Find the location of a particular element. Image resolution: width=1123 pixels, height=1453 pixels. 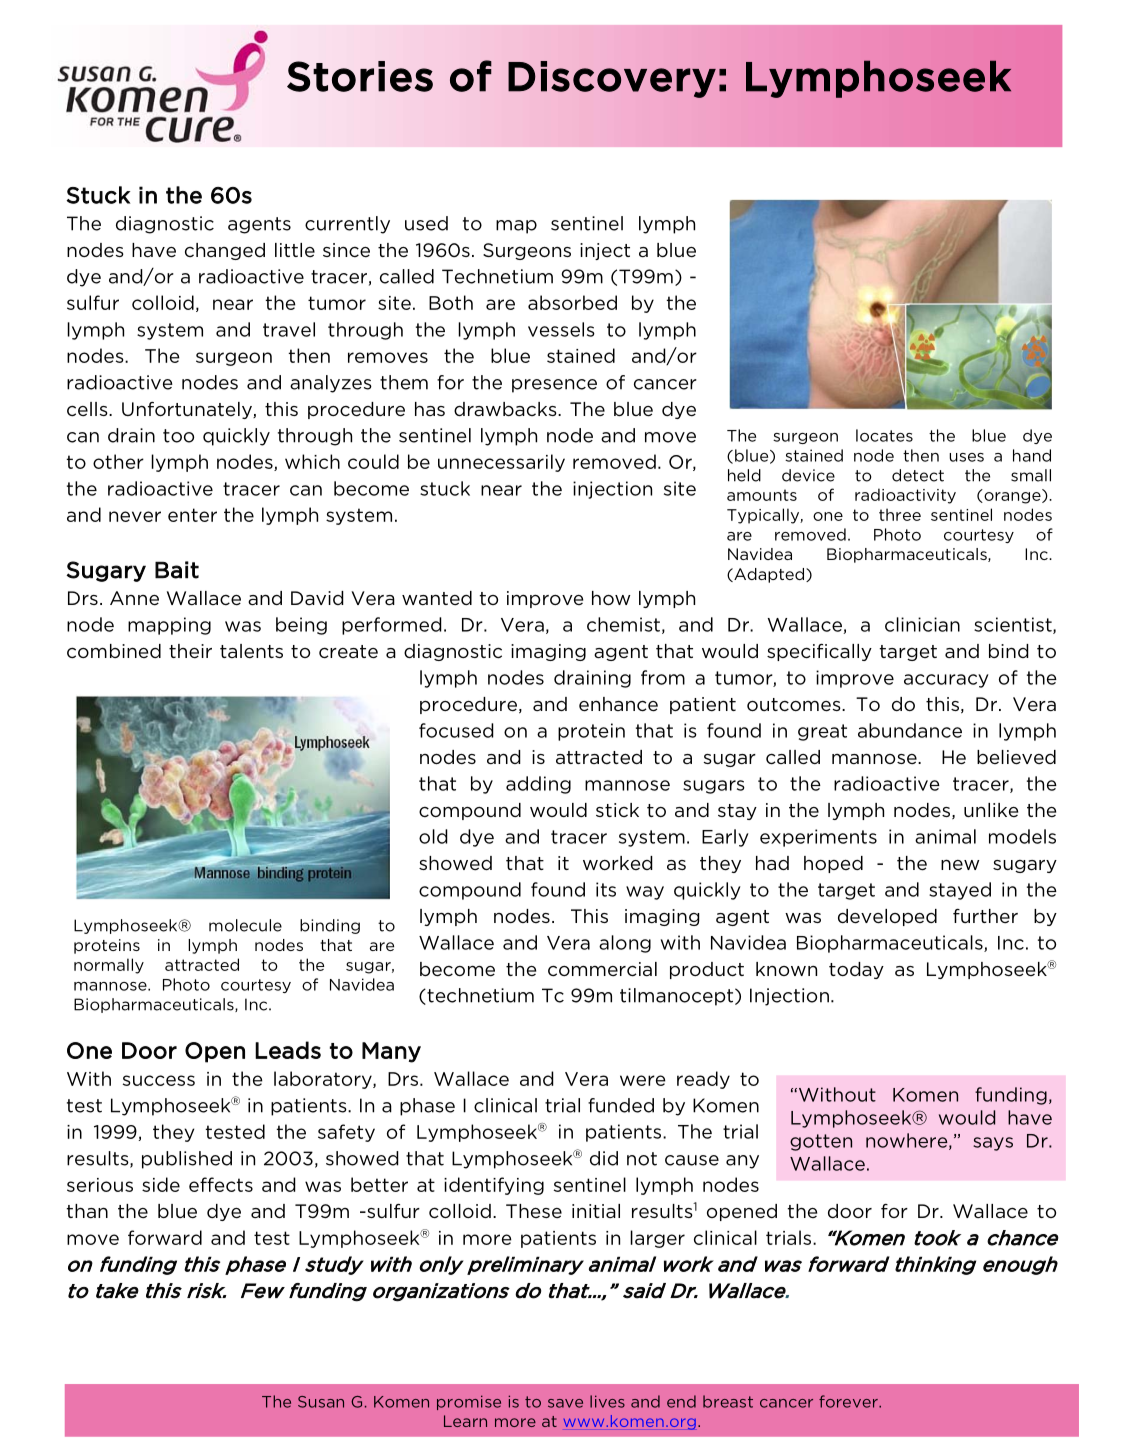

Stories is located at coordinates (360, 76).
